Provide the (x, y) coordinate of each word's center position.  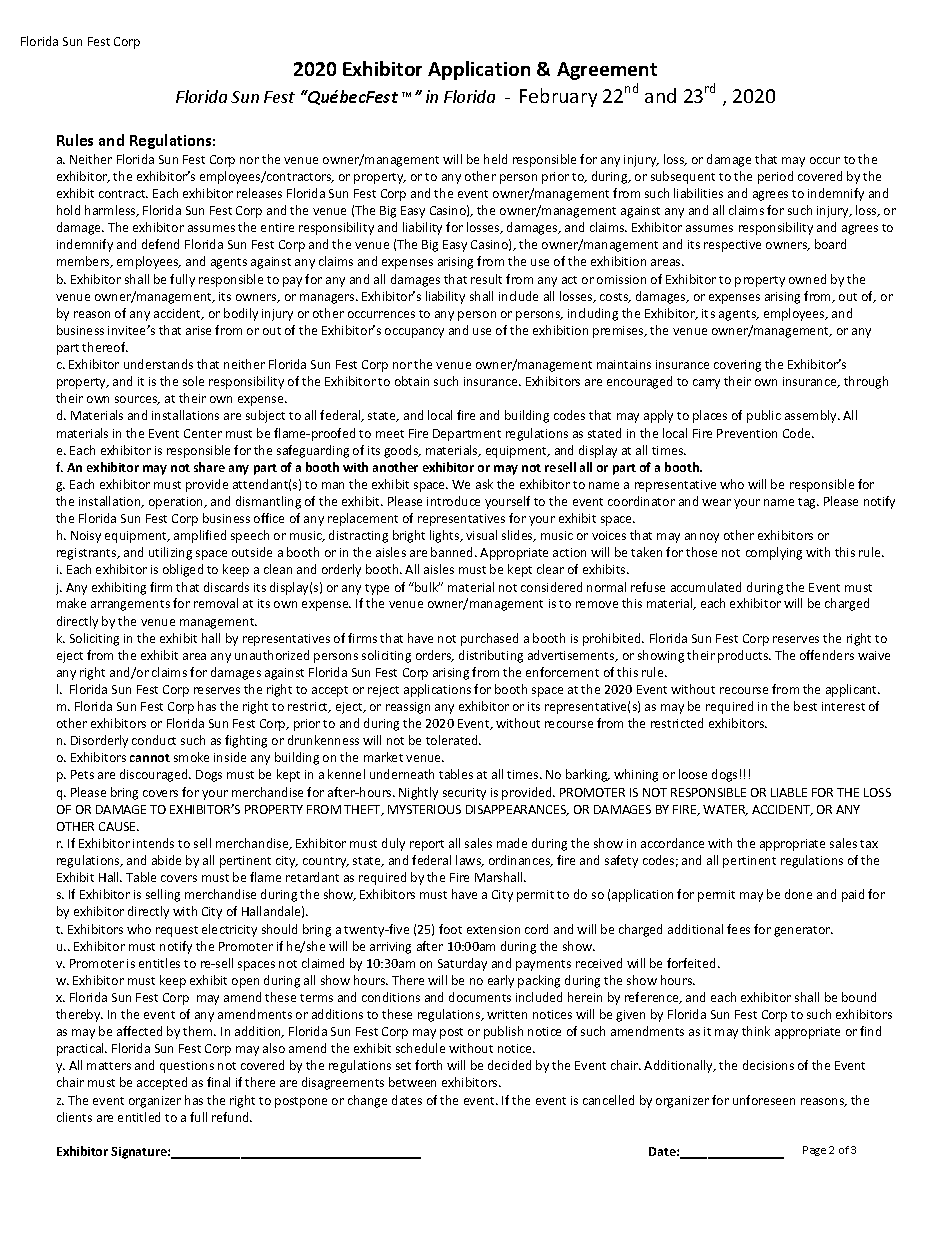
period (775, 177)
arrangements (130, 605)
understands (158, 364)
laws (470, 861)
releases (259, 193)
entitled (139, 1117)
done (798, 894)
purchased (489, 639)
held (495, 159)
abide (166, 860)
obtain (412, 381)
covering (737, 366)
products (744, 656)
